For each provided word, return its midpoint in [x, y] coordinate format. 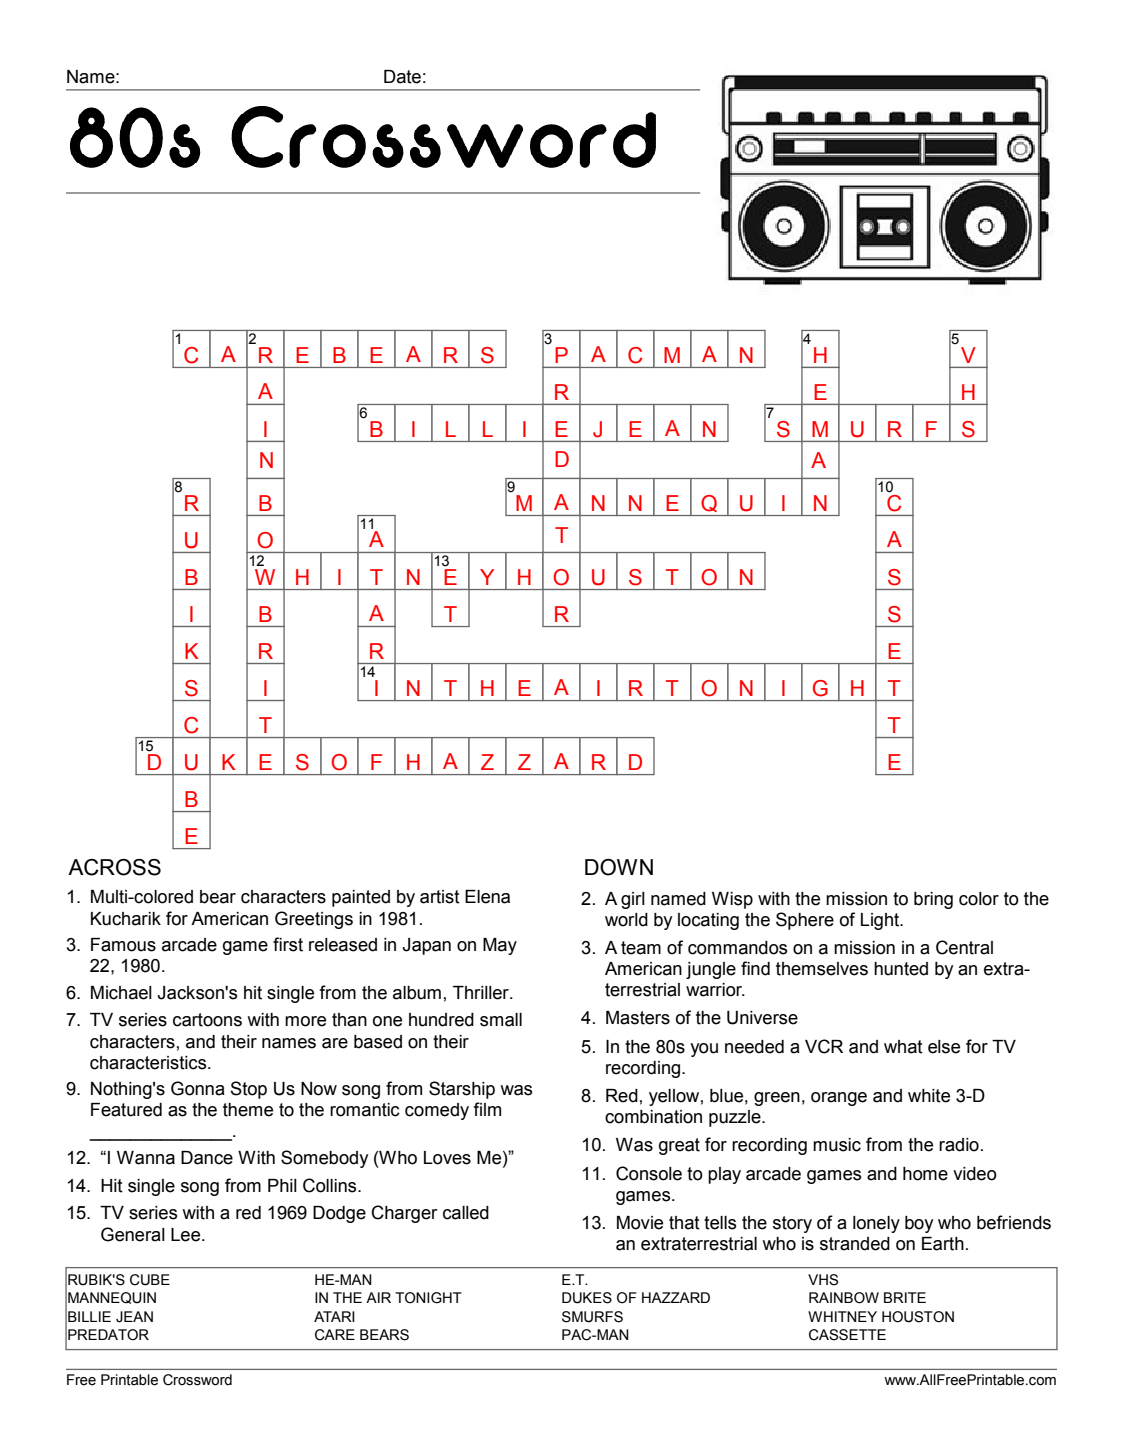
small [501, 1020]
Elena [487, 897]
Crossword [197, 1380]
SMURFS [592, 1317]
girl [633, 900]
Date [402, 77]
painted [361, 898]
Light [881, 921]
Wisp [732, 900]
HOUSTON [918, 1317]
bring [933, 900]
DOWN [619, 867]
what [903, 1047]
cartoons [207, 1020]
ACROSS [114, 867]
